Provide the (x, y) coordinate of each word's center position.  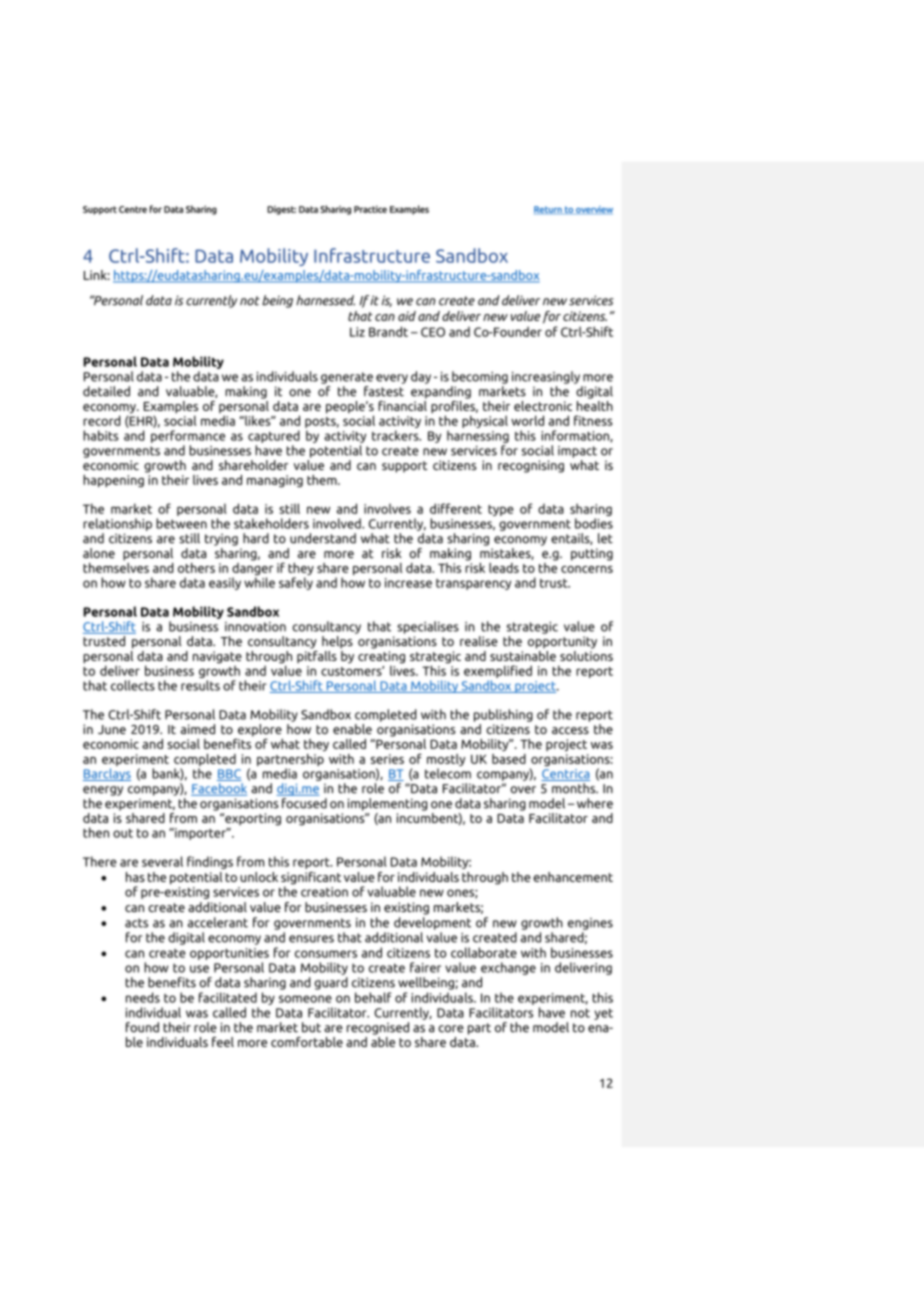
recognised (378, 1028)
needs (143, 997)
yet (603, 1014)
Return (549, 210)
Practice (370, 209)
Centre (133, 209)
